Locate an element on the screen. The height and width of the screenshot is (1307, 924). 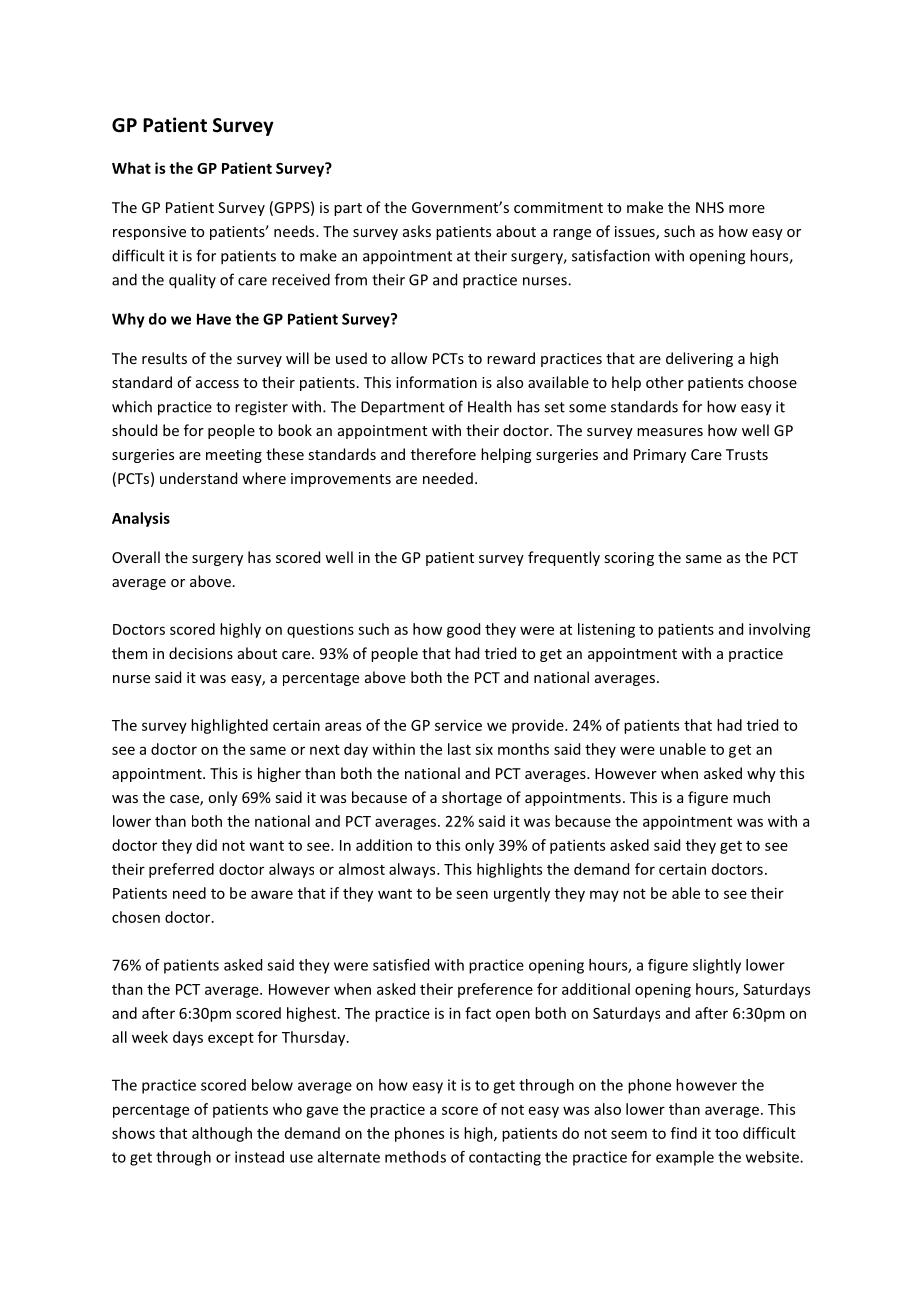
Primary is located at coordinates (660, 456).
